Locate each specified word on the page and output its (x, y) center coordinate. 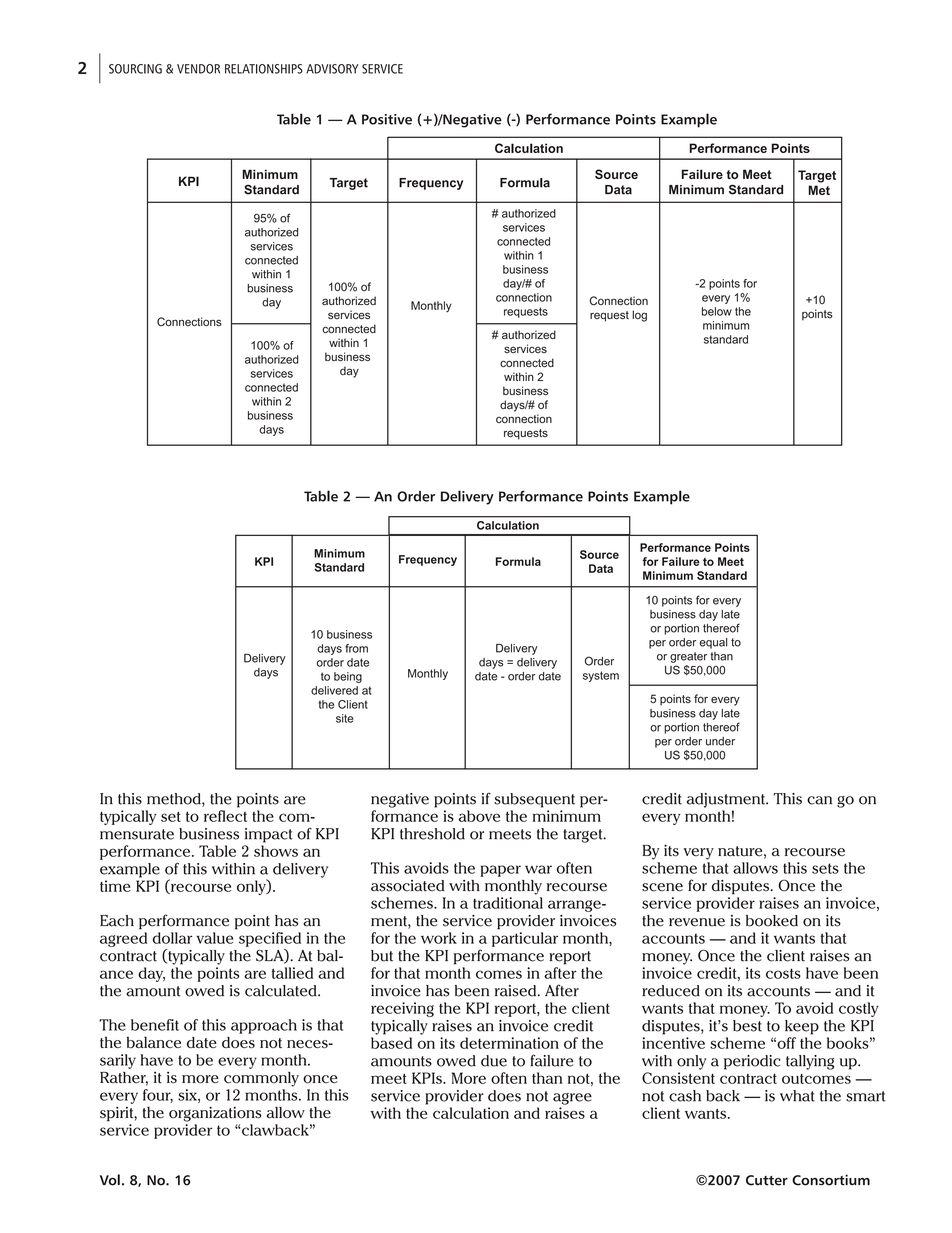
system (601, 676)
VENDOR (198, 69)
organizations (215, 1114)
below (717, 311)
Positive (387, 119)
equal (713, 643)
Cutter (767, 1180)
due (494, 1061)
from (356, 648)
